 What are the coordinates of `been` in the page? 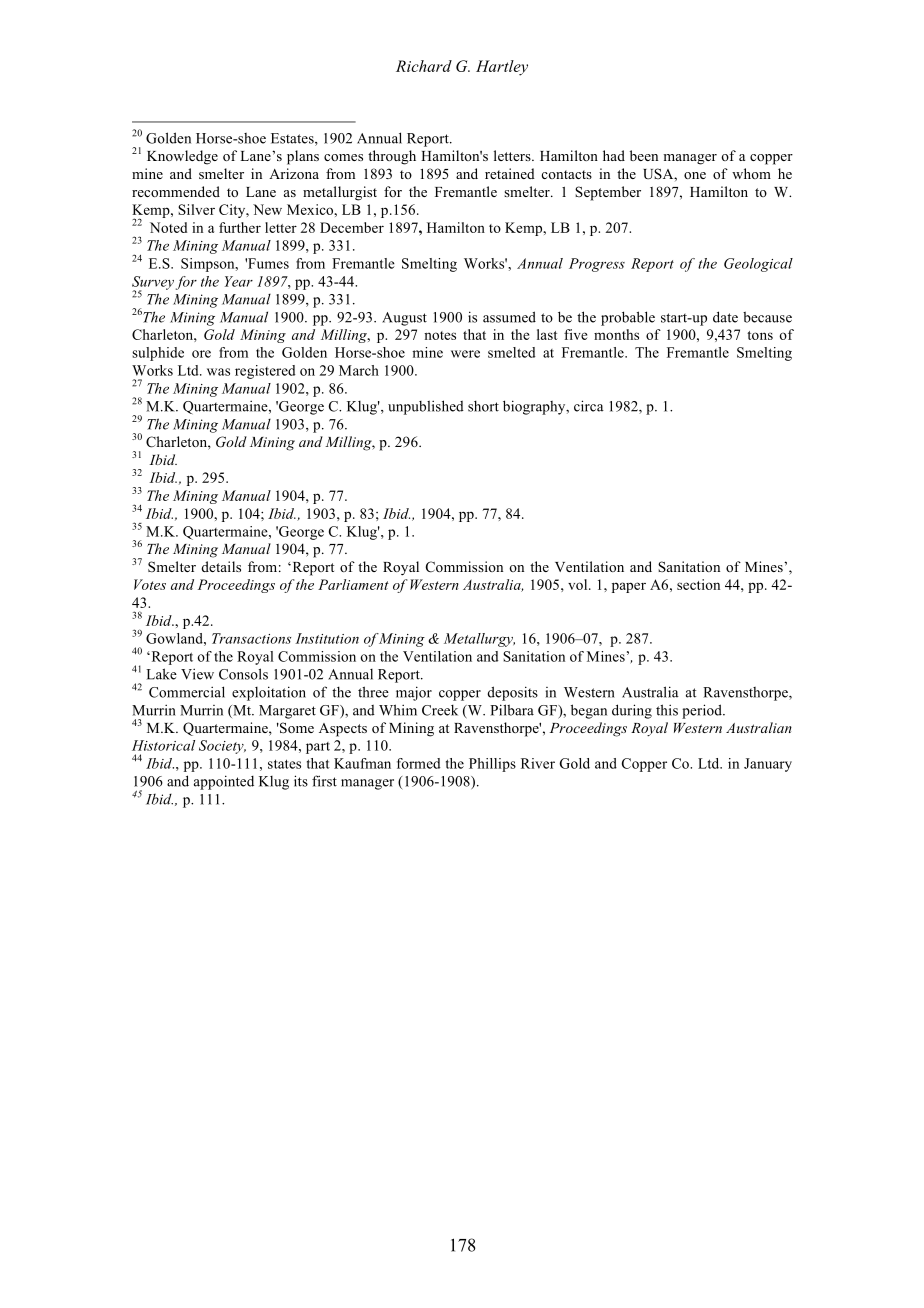 It's located at (644, 155).
